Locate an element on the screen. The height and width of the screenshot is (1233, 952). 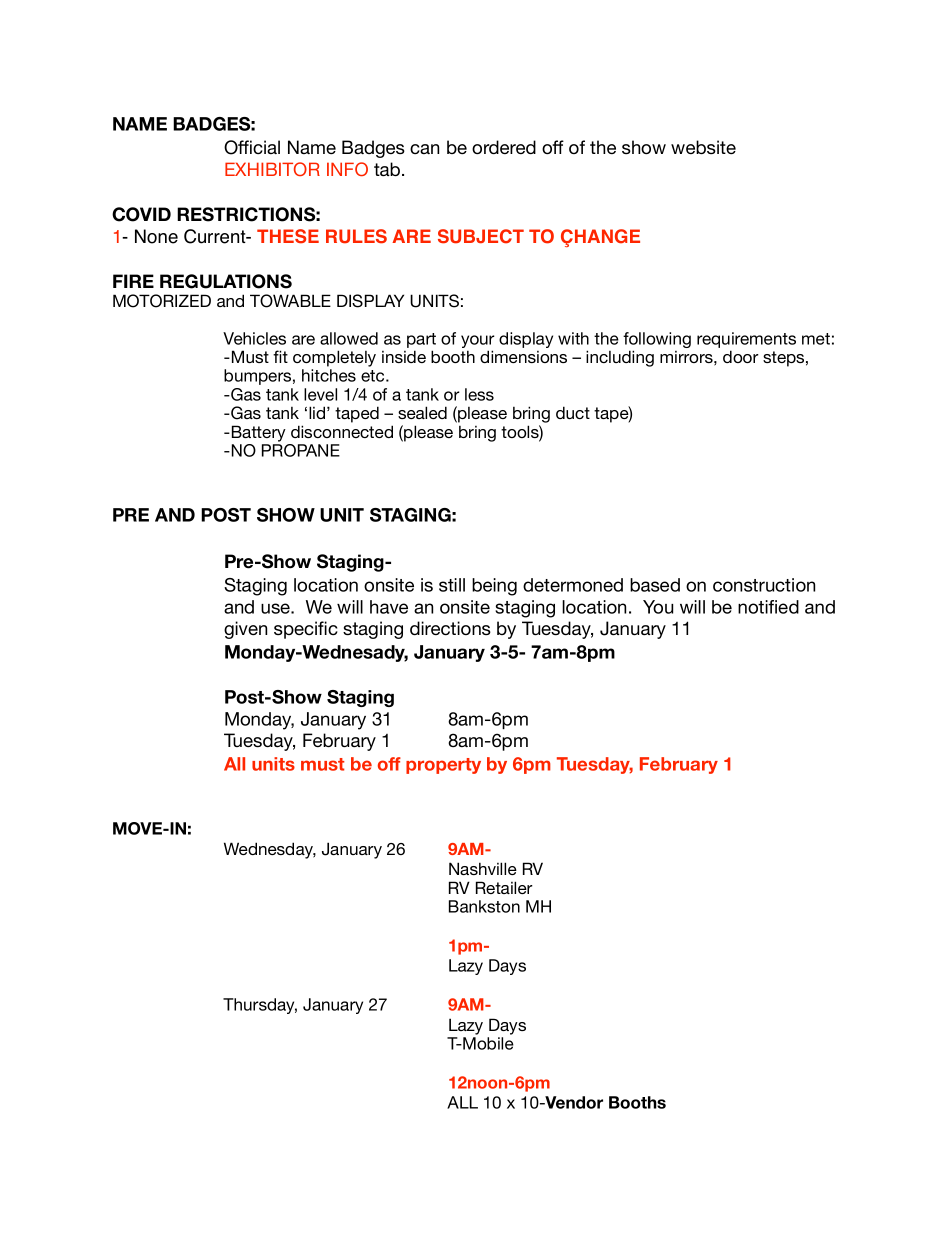
COVID is located at coordinates (141, 214).
